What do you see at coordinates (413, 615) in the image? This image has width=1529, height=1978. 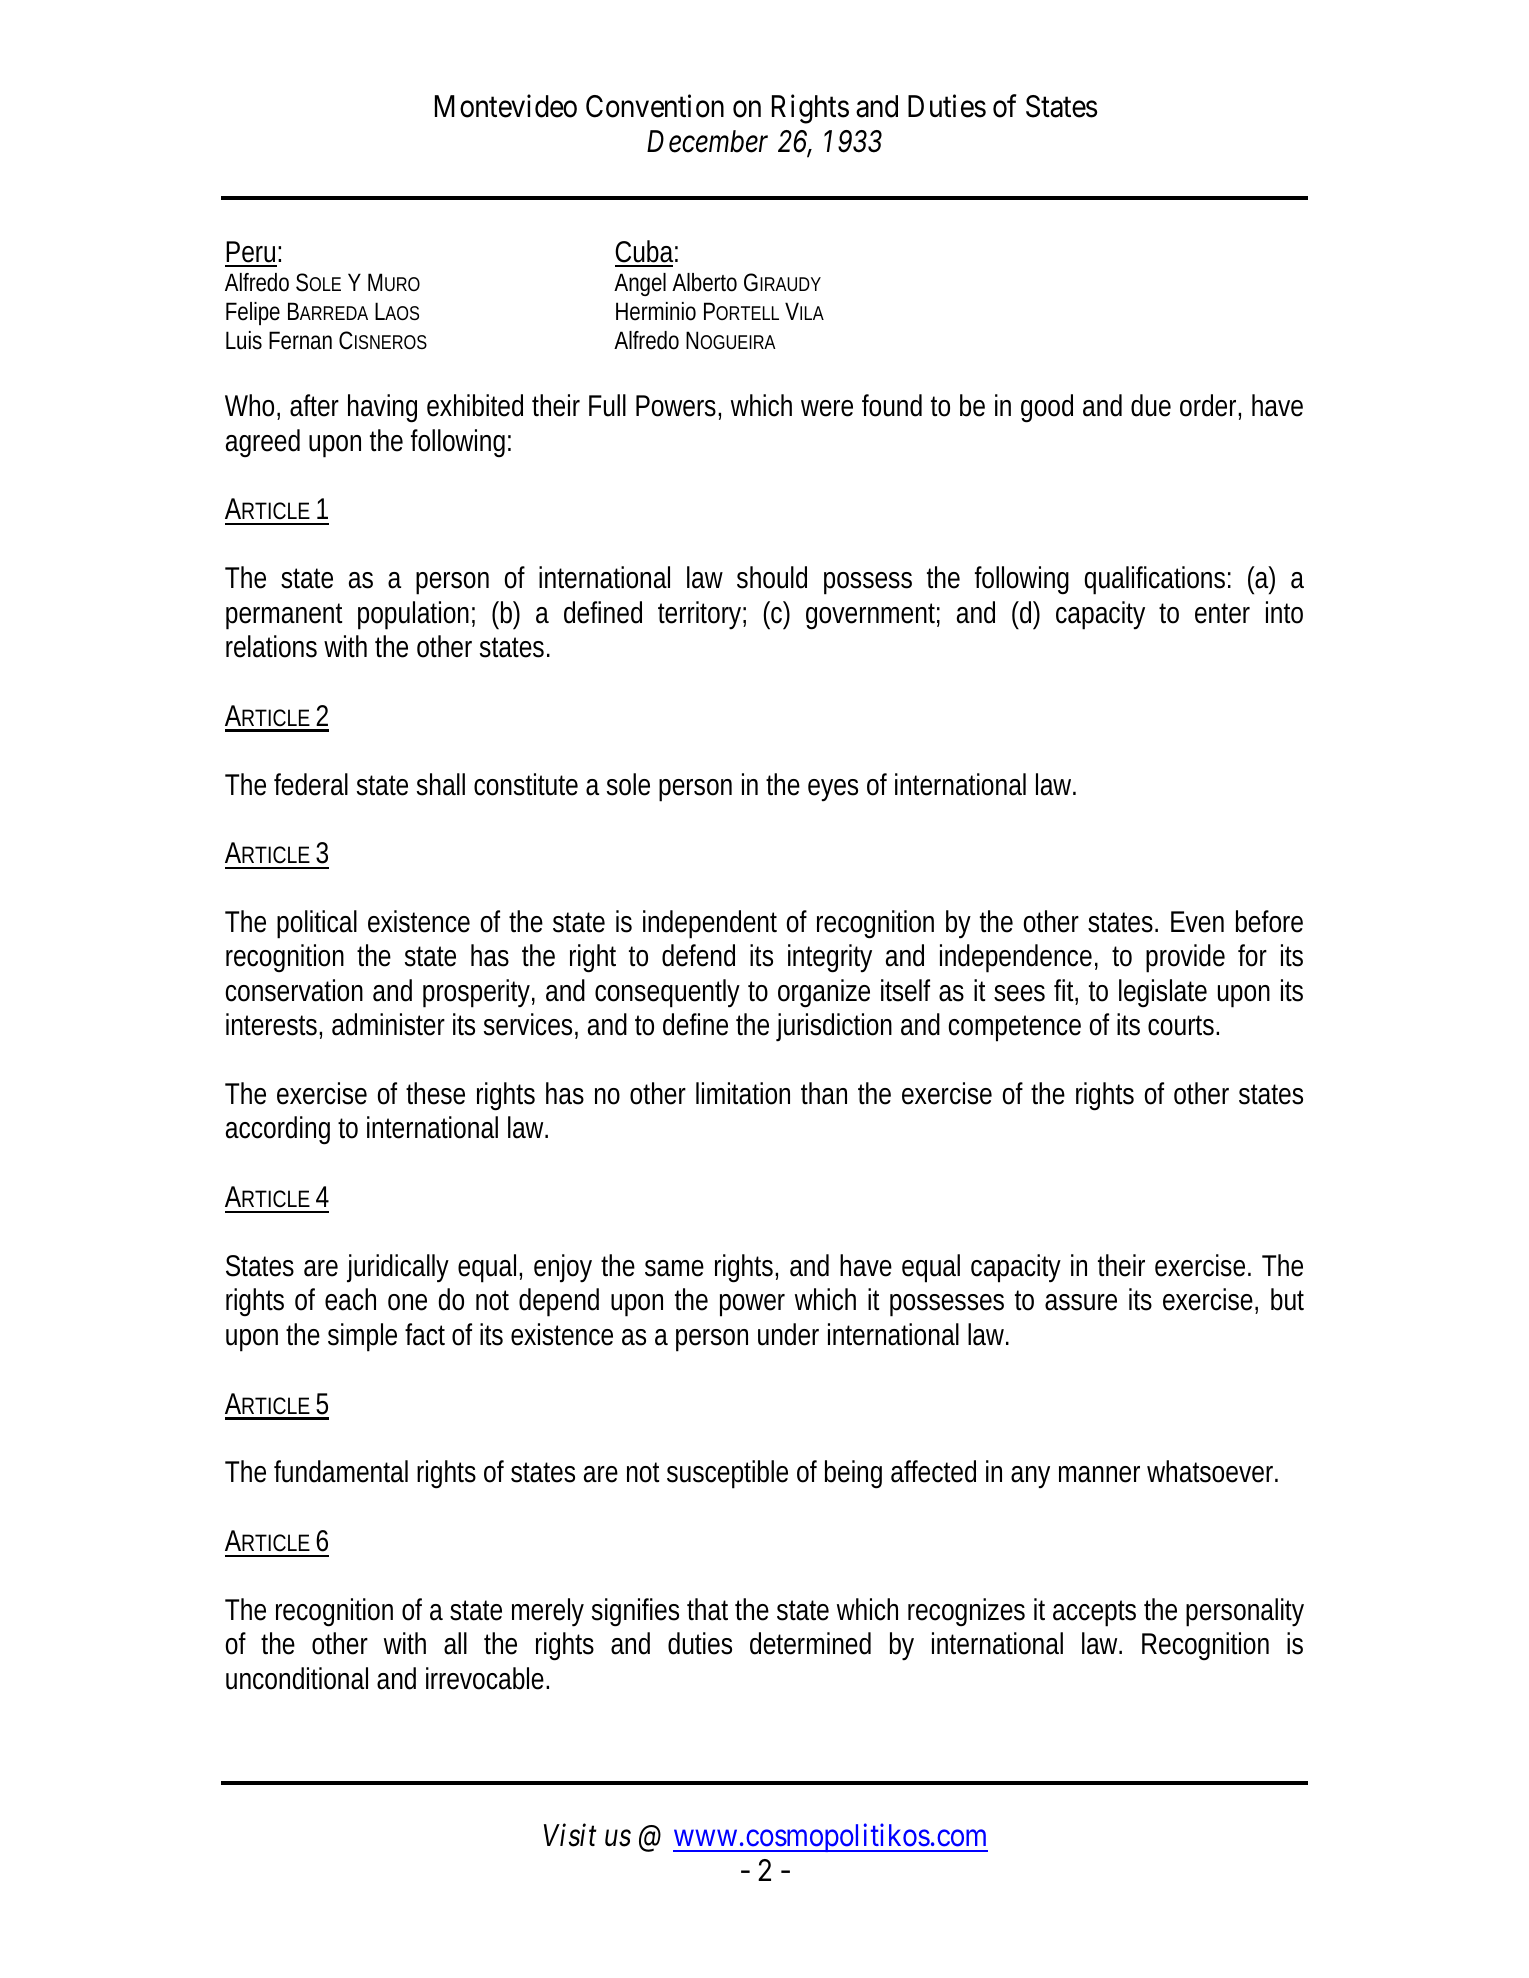 I see `population` at bounding box center [413, 615].
